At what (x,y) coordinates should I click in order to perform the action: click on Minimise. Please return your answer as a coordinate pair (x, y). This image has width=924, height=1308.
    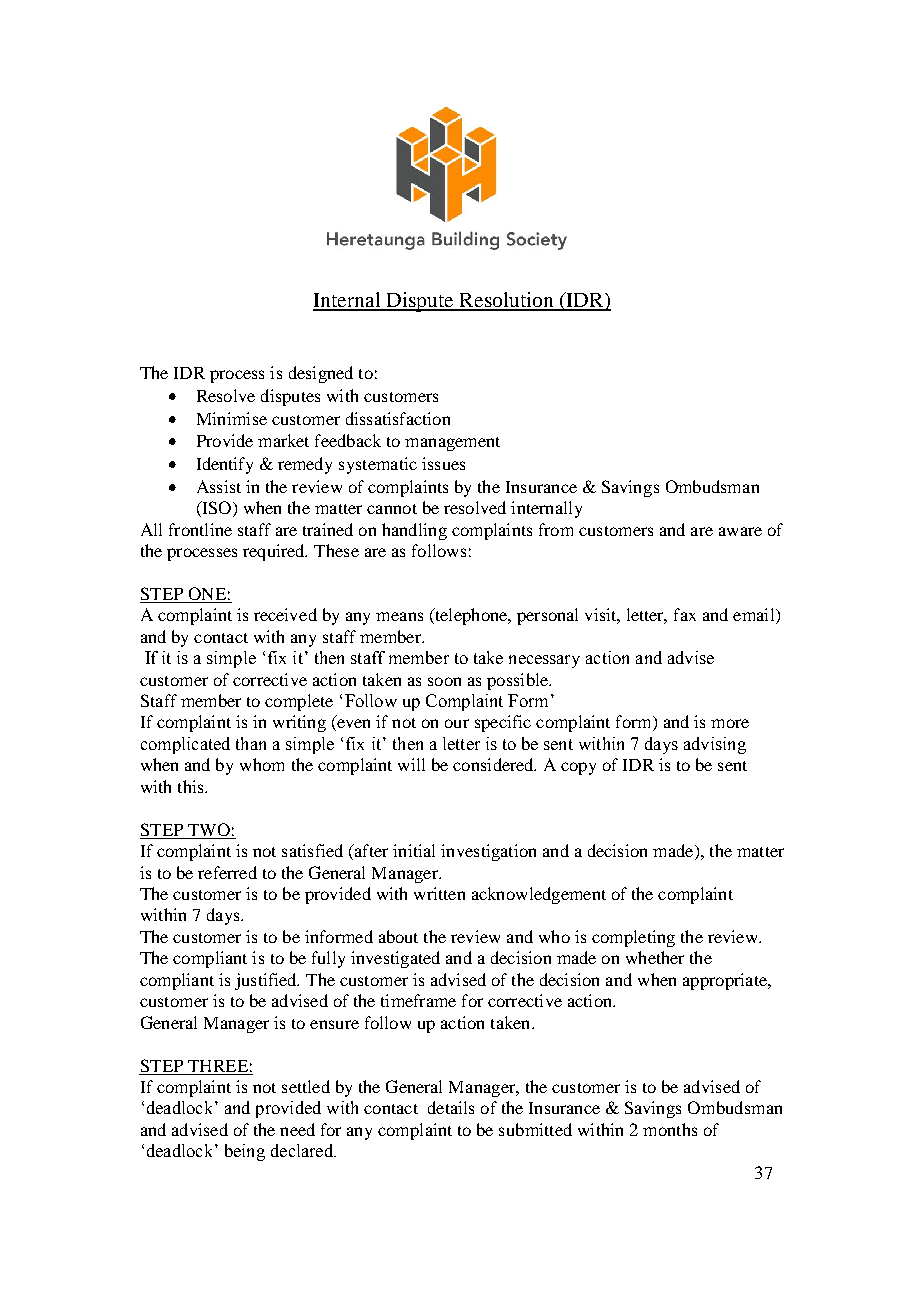
    Looking at the image, I should click on (232, 418).
